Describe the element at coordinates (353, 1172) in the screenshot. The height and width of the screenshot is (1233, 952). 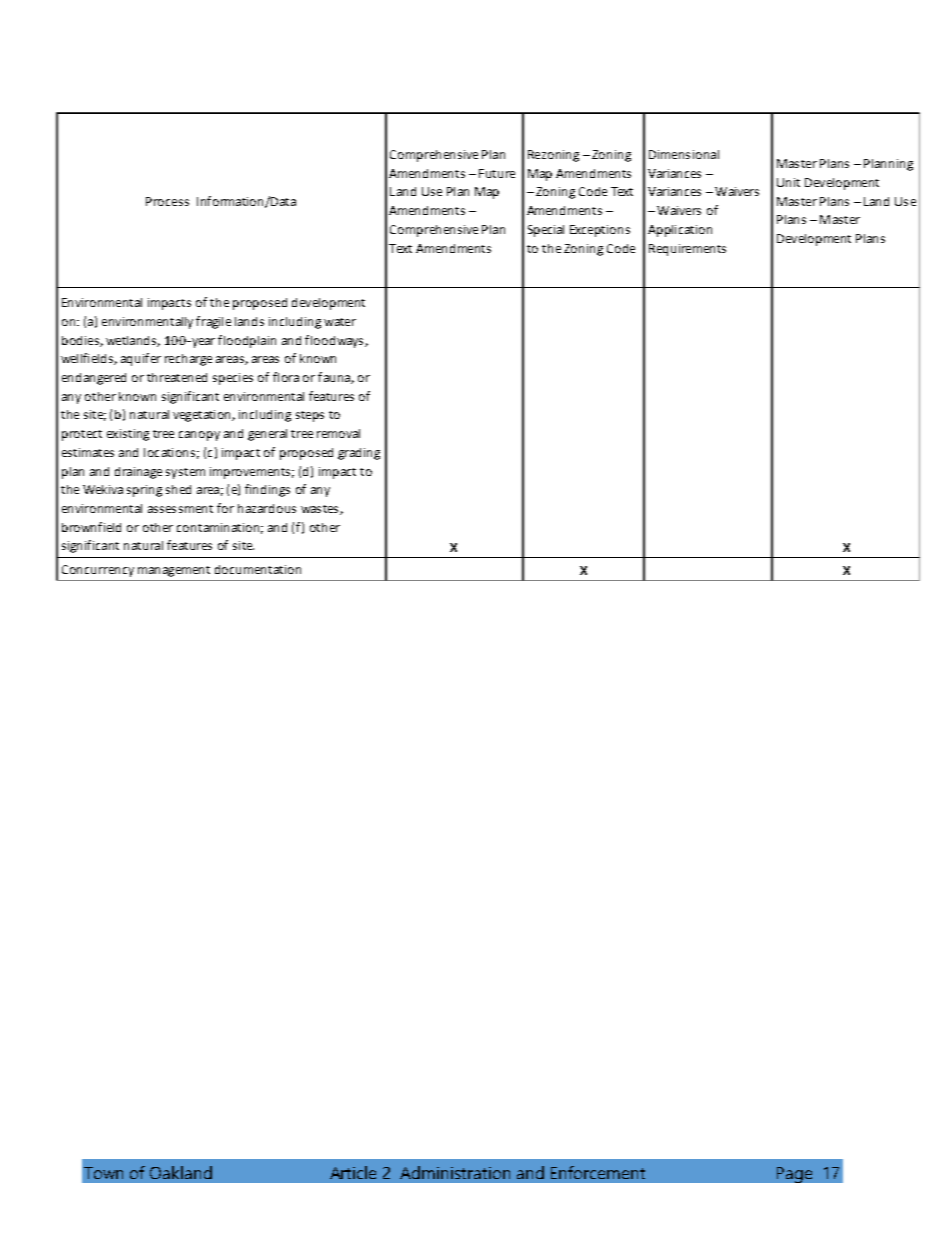
I see `Article` at that location.
